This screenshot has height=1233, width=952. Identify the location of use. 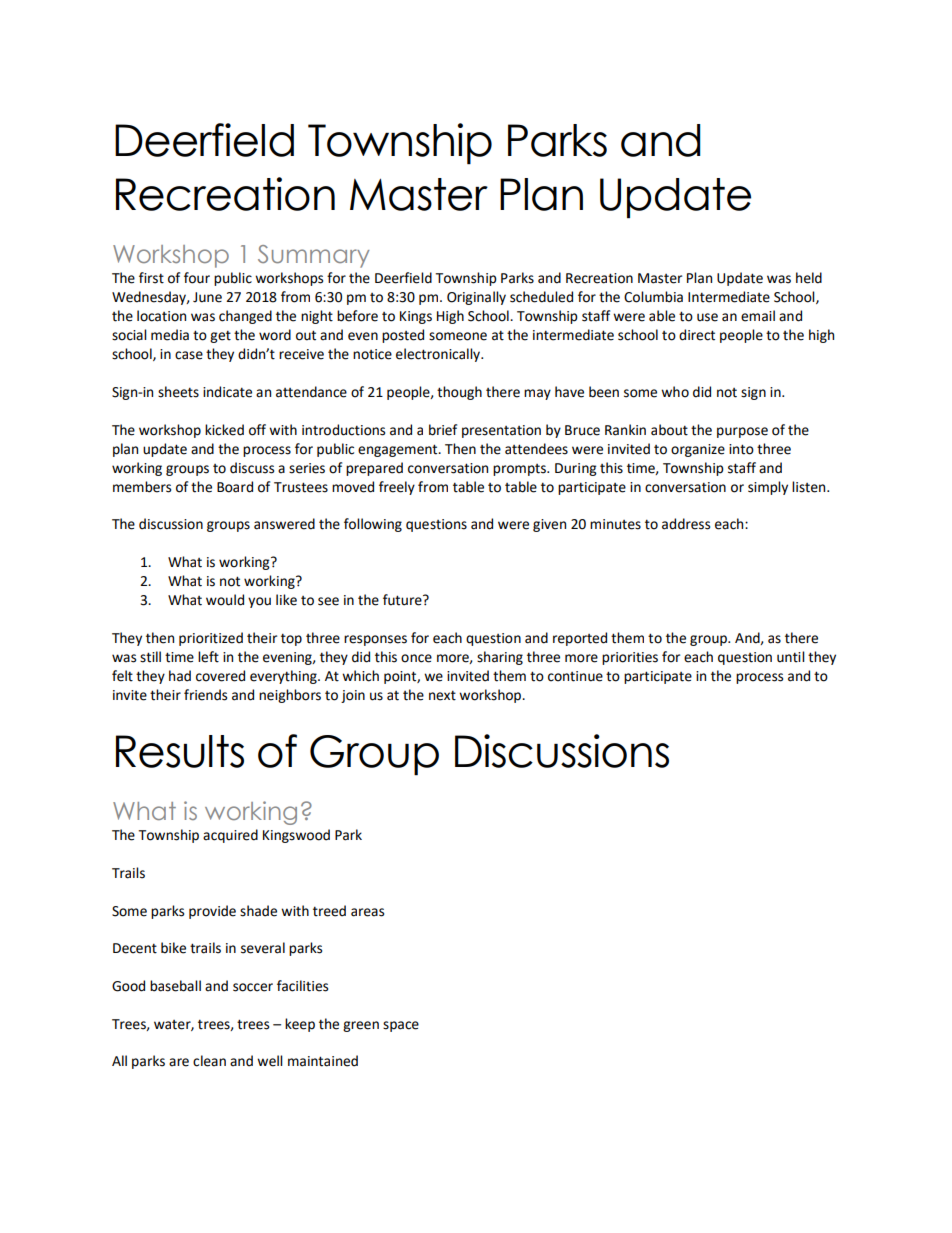
(707, 317).
